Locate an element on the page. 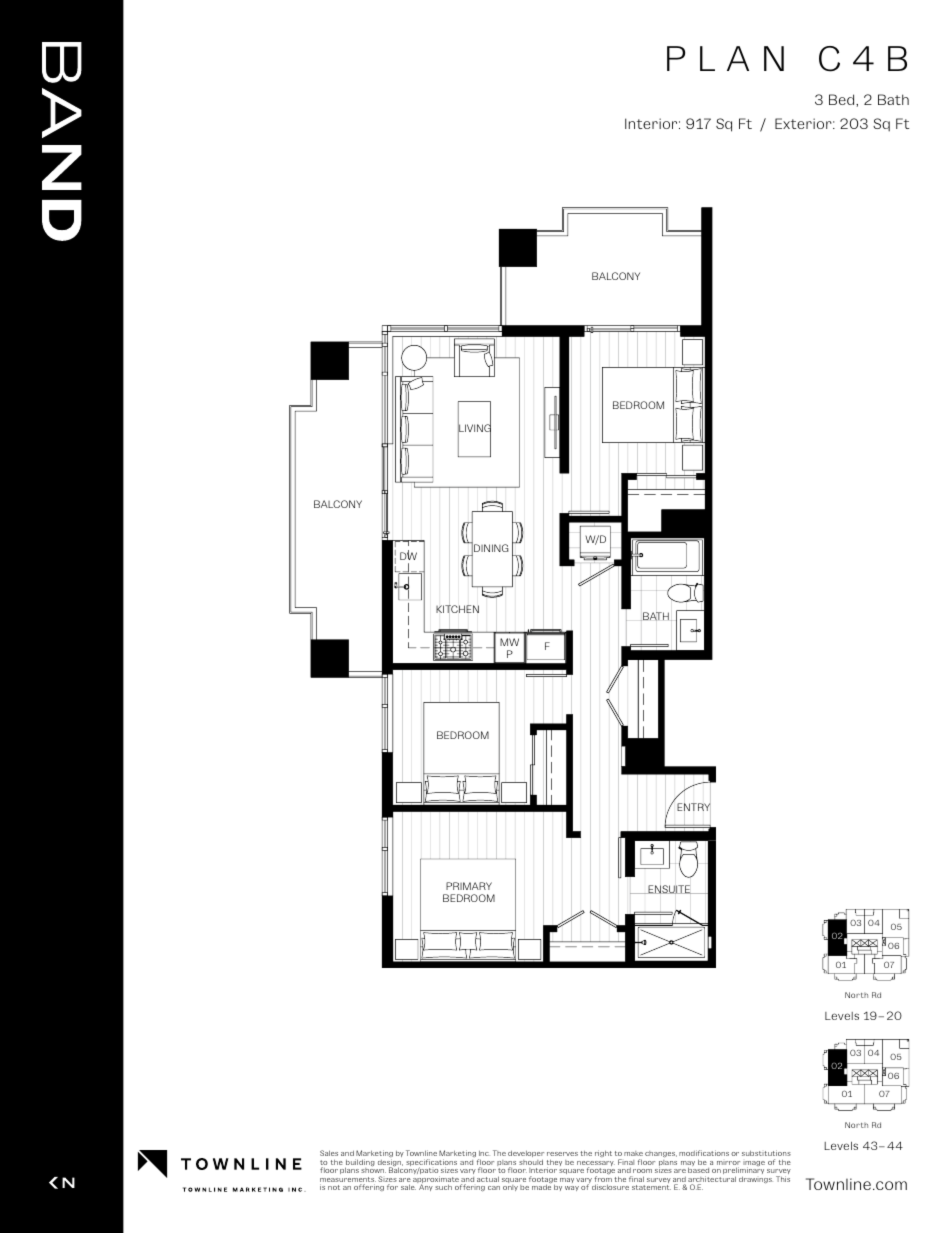 This document has height=1233, width=952. ENTRY is located at coordinates (694, 808).
